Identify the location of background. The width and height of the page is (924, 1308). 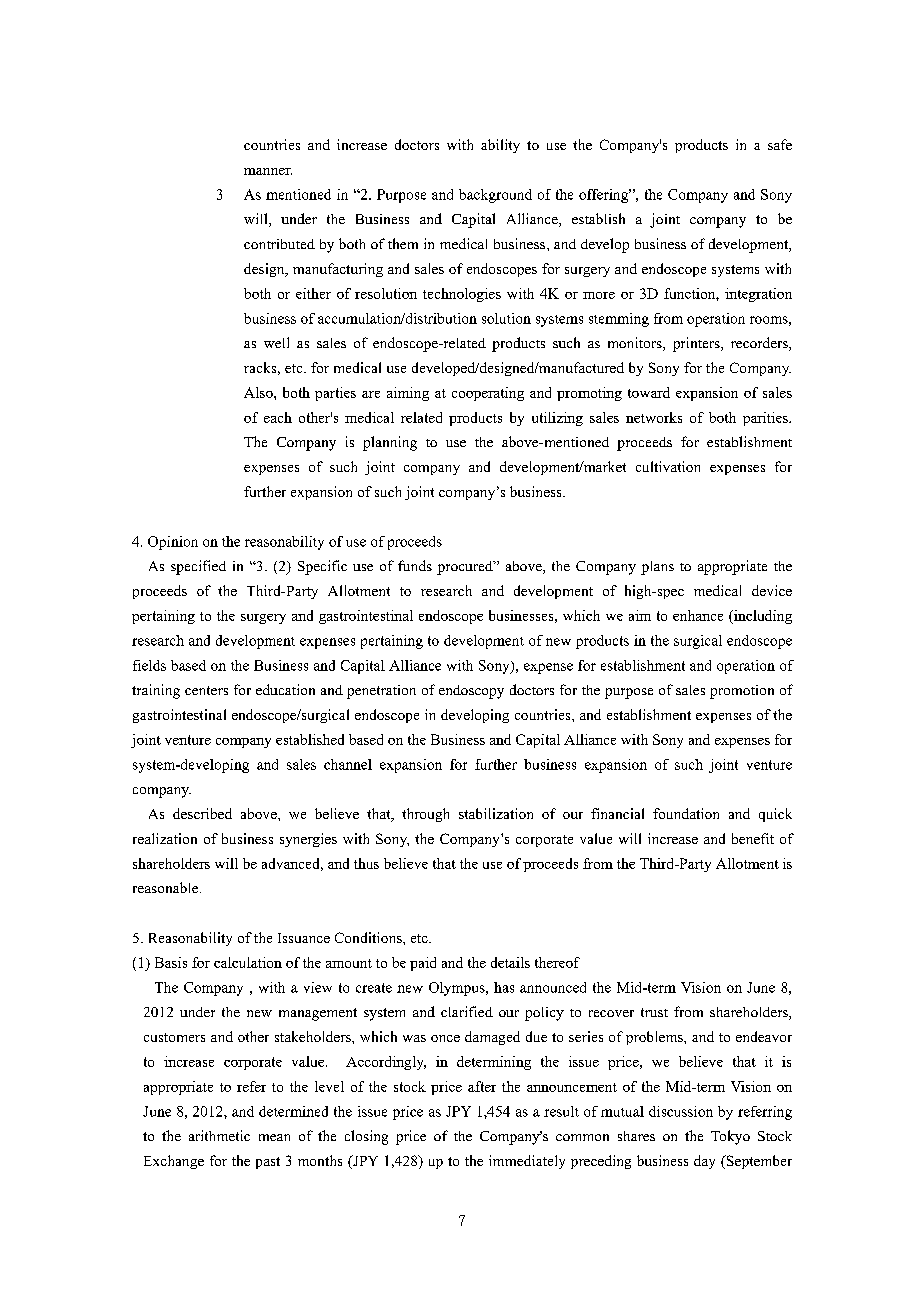
(495, 196).
